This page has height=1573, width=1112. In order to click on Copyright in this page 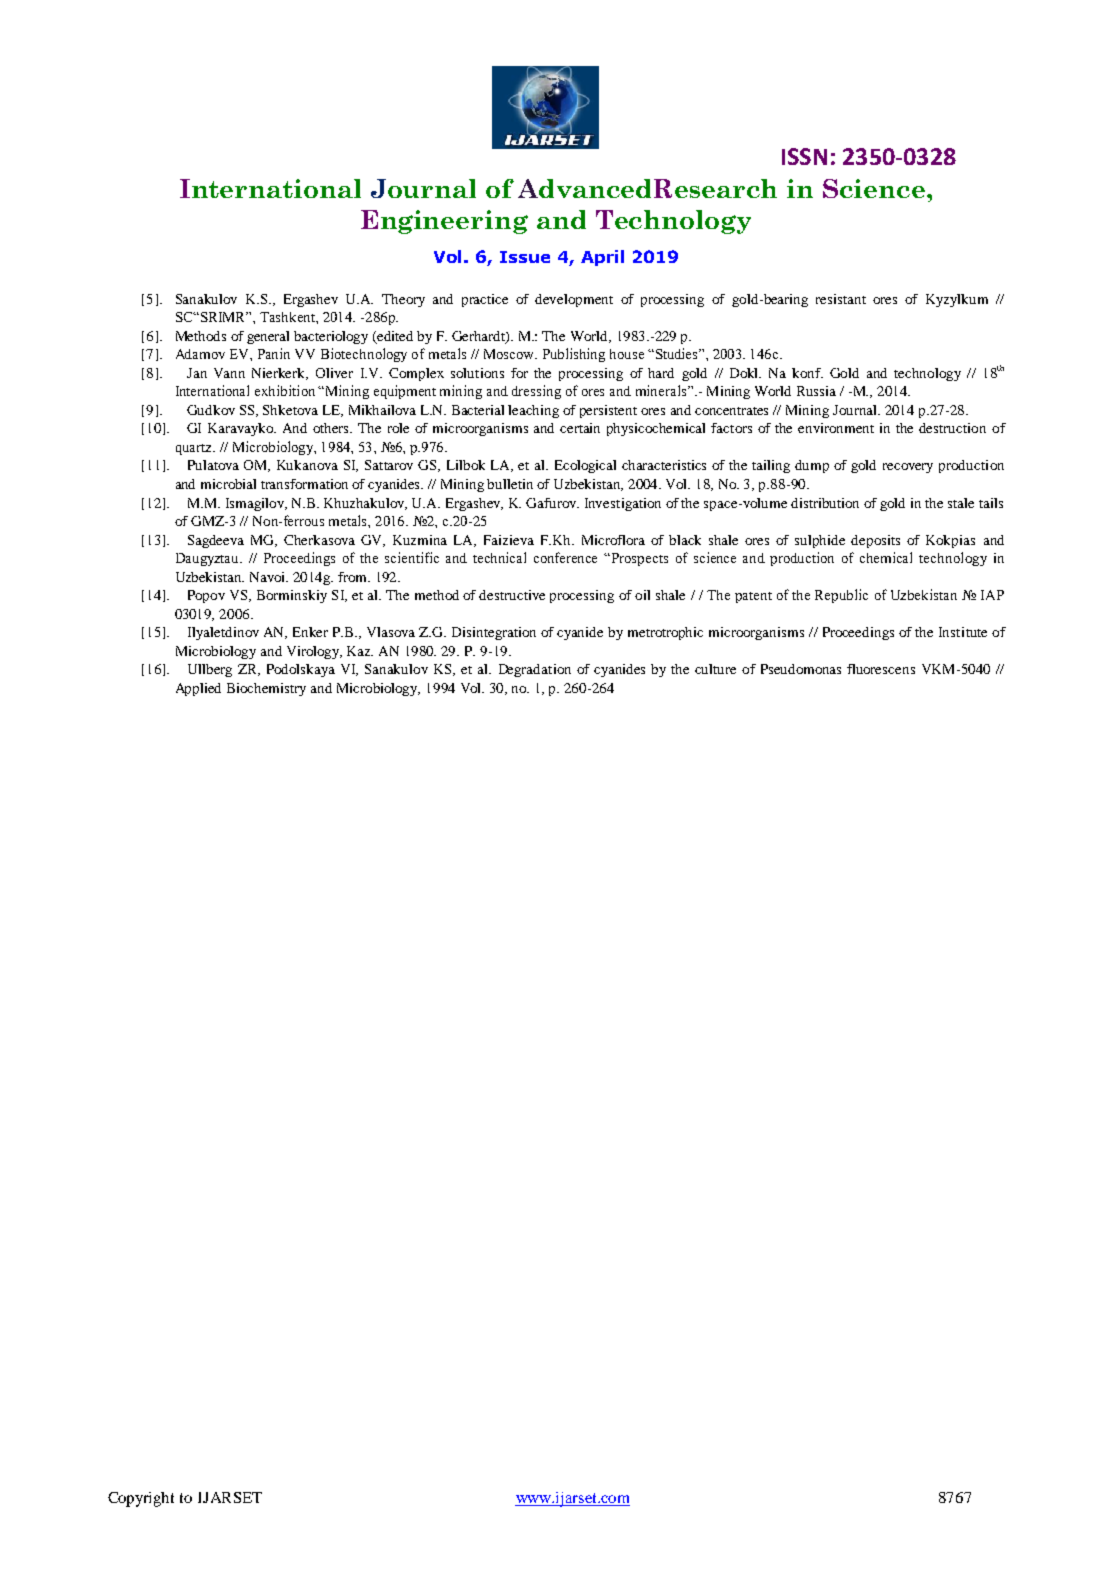, I will do `click(141, 1499)`.
